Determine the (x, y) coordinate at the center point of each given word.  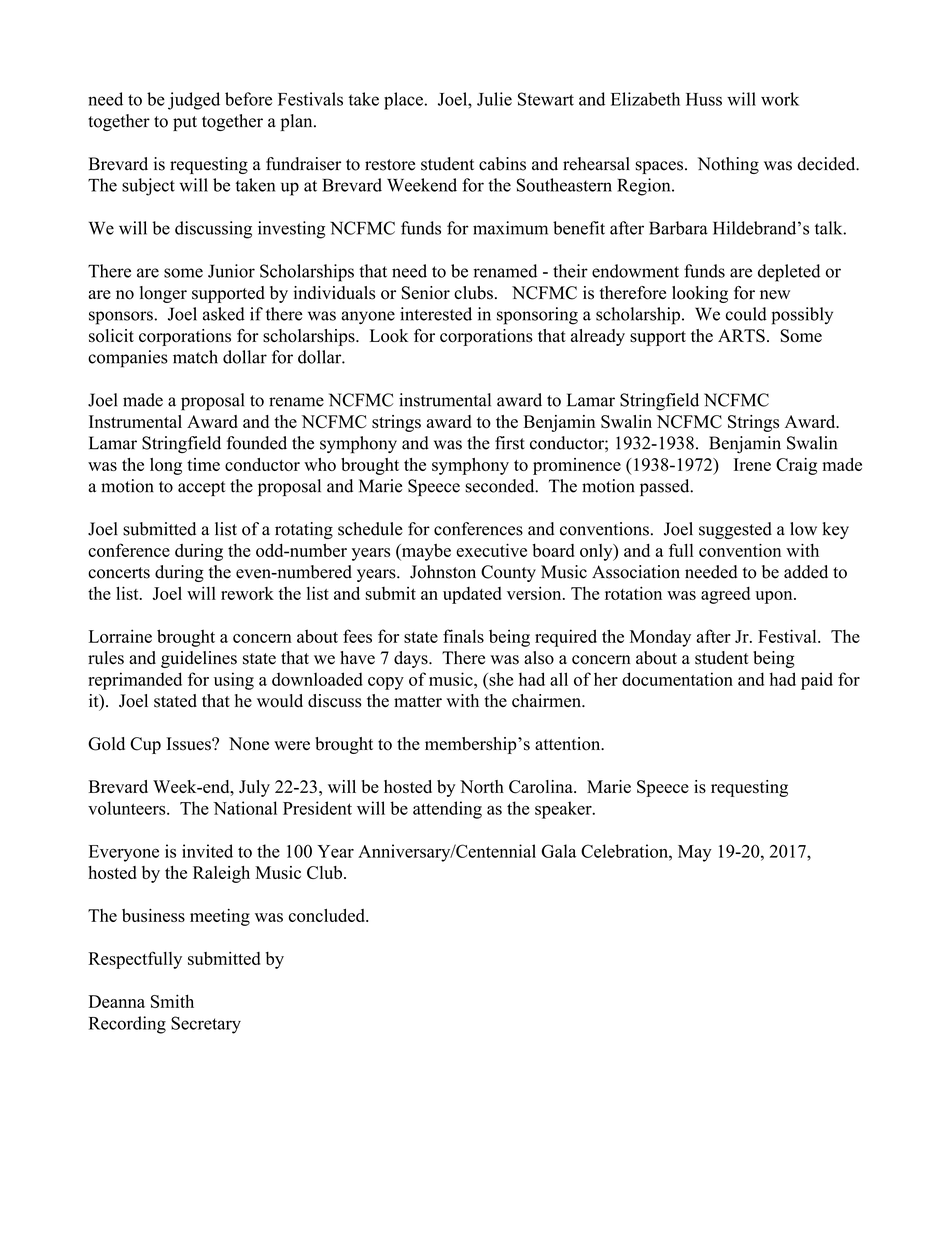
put (185, 123)
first (510, 443)
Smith (172, 1001)
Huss (704, 99)
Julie (494, 99)
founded (257, 443)
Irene (752, 464)
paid (817, 681)
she (500, 679)
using (234, 681)
